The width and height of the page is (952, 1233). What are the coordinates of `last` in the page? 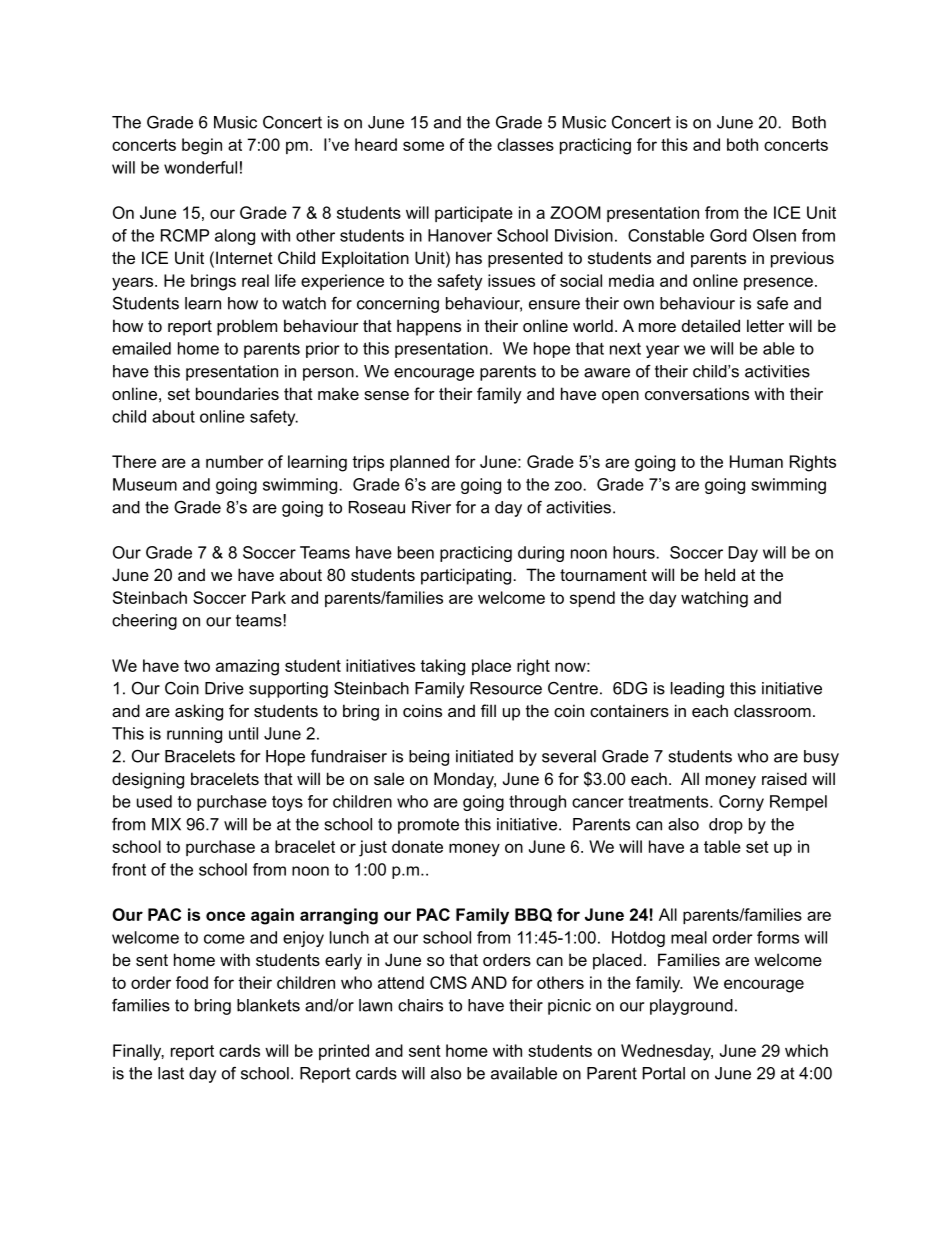 It's located at (171, 1073).
